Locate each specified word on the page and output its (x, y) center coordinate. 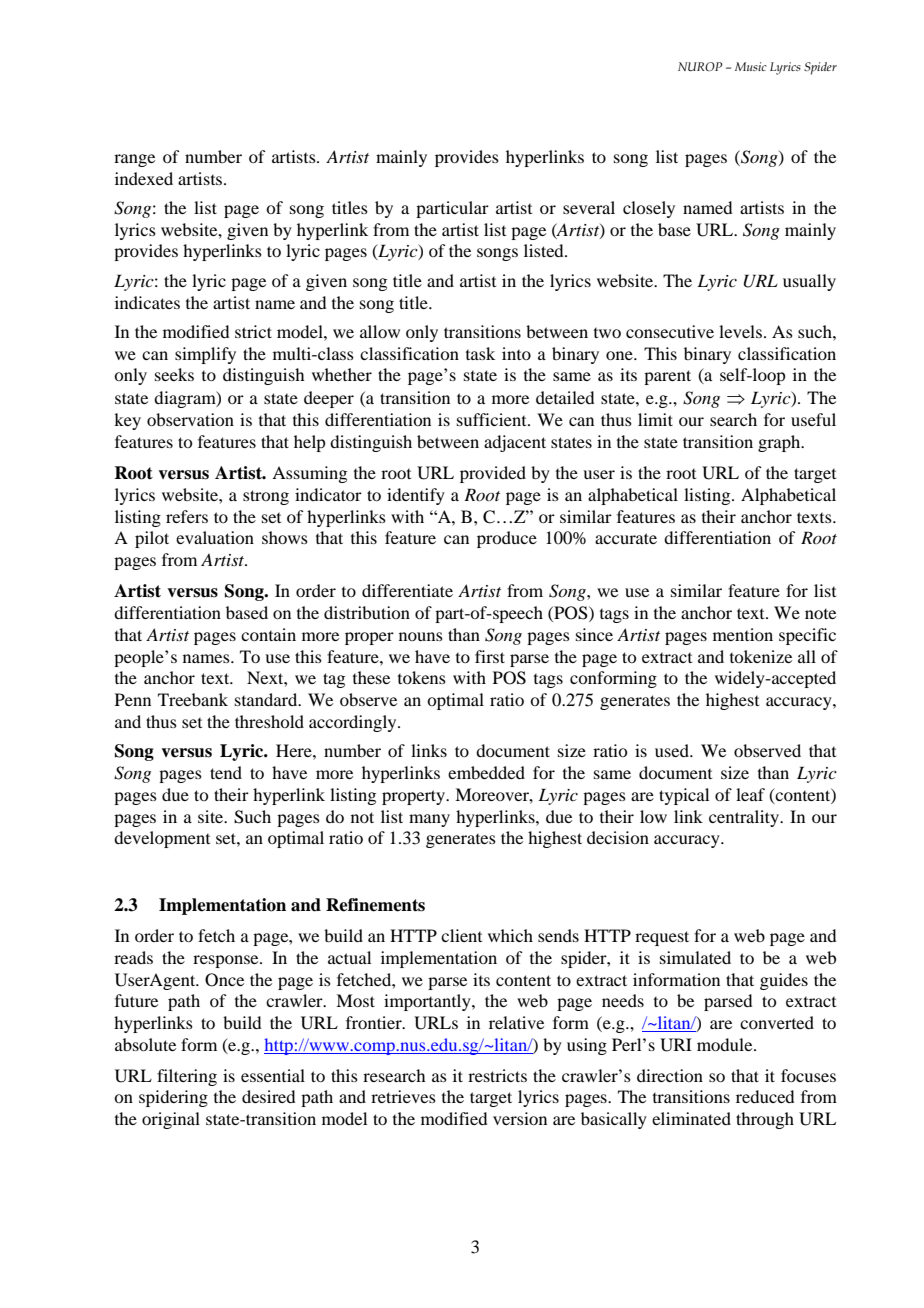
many (429, 820)
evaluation (215, 537)
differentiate (407, 590)
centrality (745, 818)
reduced (765, 1096)
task (480, 353)
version (520, 1118)
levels (740, 331)
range (134, 160)
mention (743, 634)
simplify (205, 355)
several (589, 207)
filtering (187, 1077)
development (162, 839)
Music (751, 66)
